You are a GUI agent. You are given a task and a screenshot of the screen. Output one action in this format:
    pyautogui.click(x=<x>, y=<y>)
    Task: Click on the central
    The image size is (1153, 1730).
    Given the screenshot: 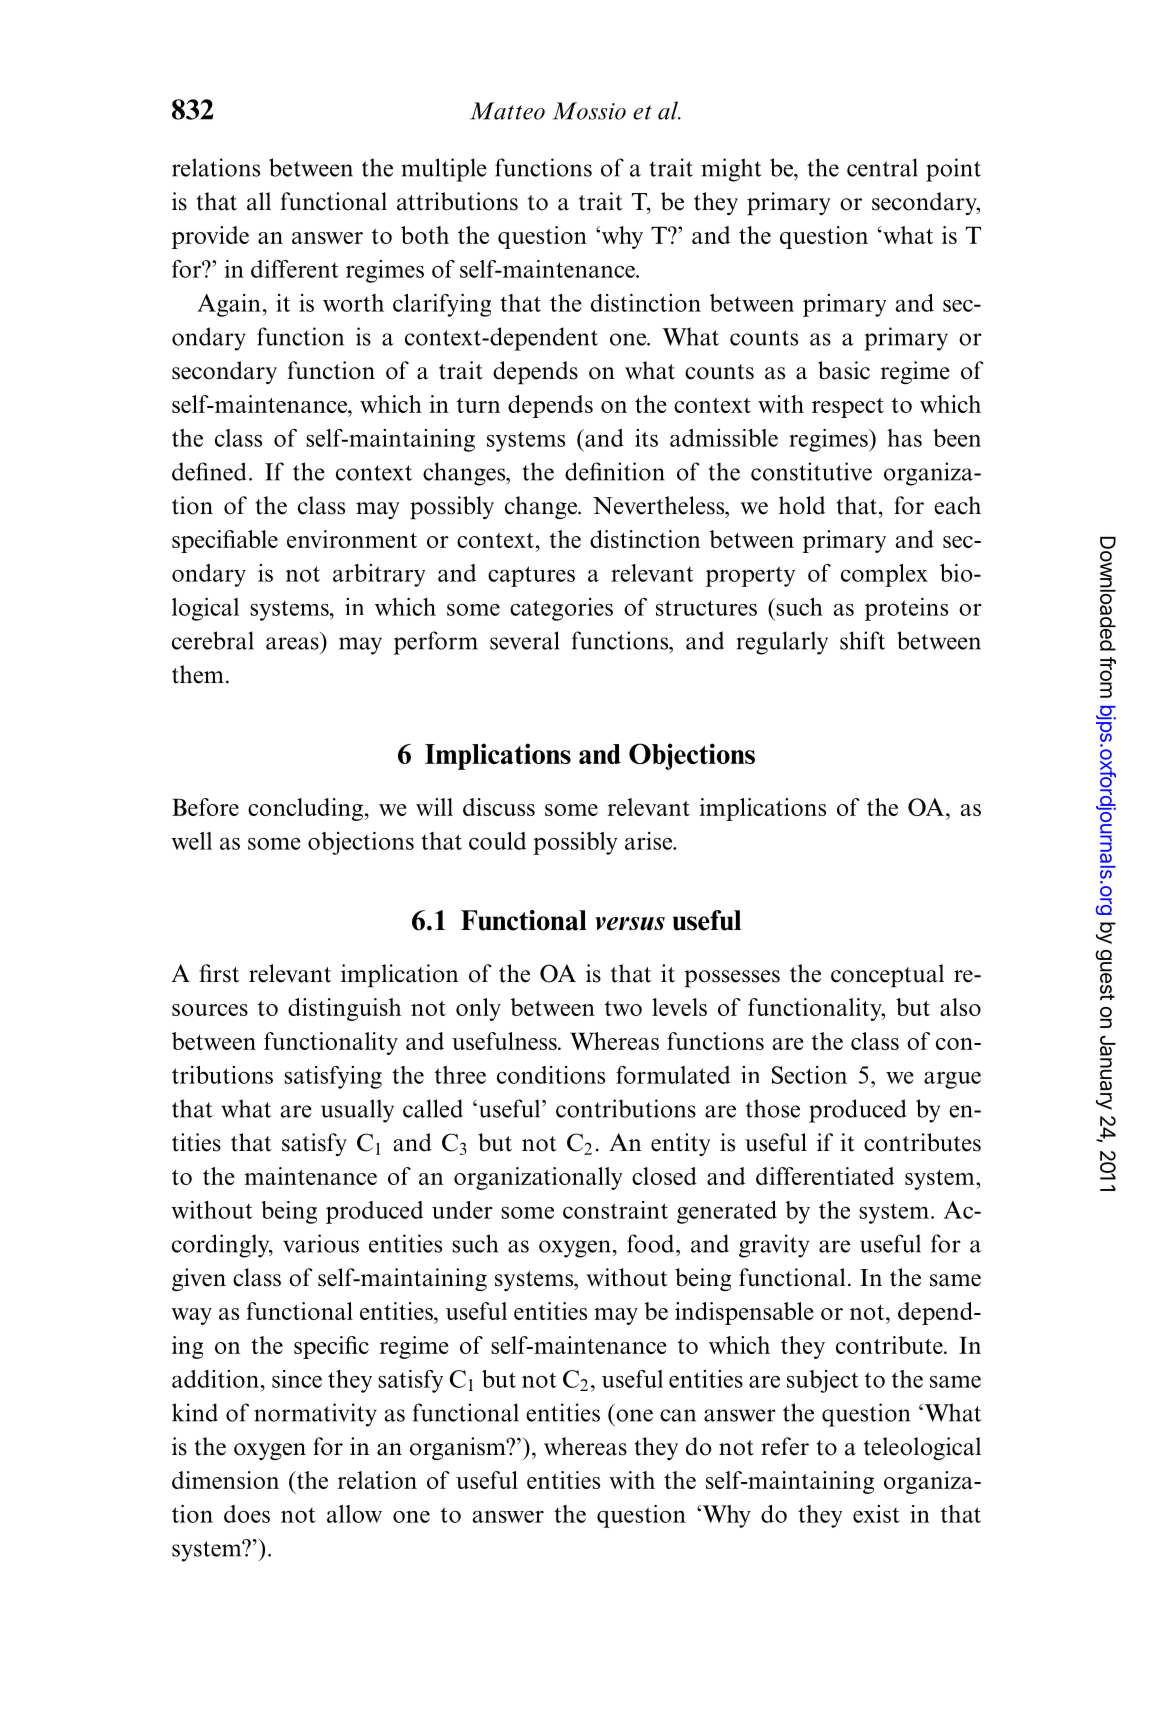 What is the action you would take?
    pyautogui.click(x=882, y=167)
